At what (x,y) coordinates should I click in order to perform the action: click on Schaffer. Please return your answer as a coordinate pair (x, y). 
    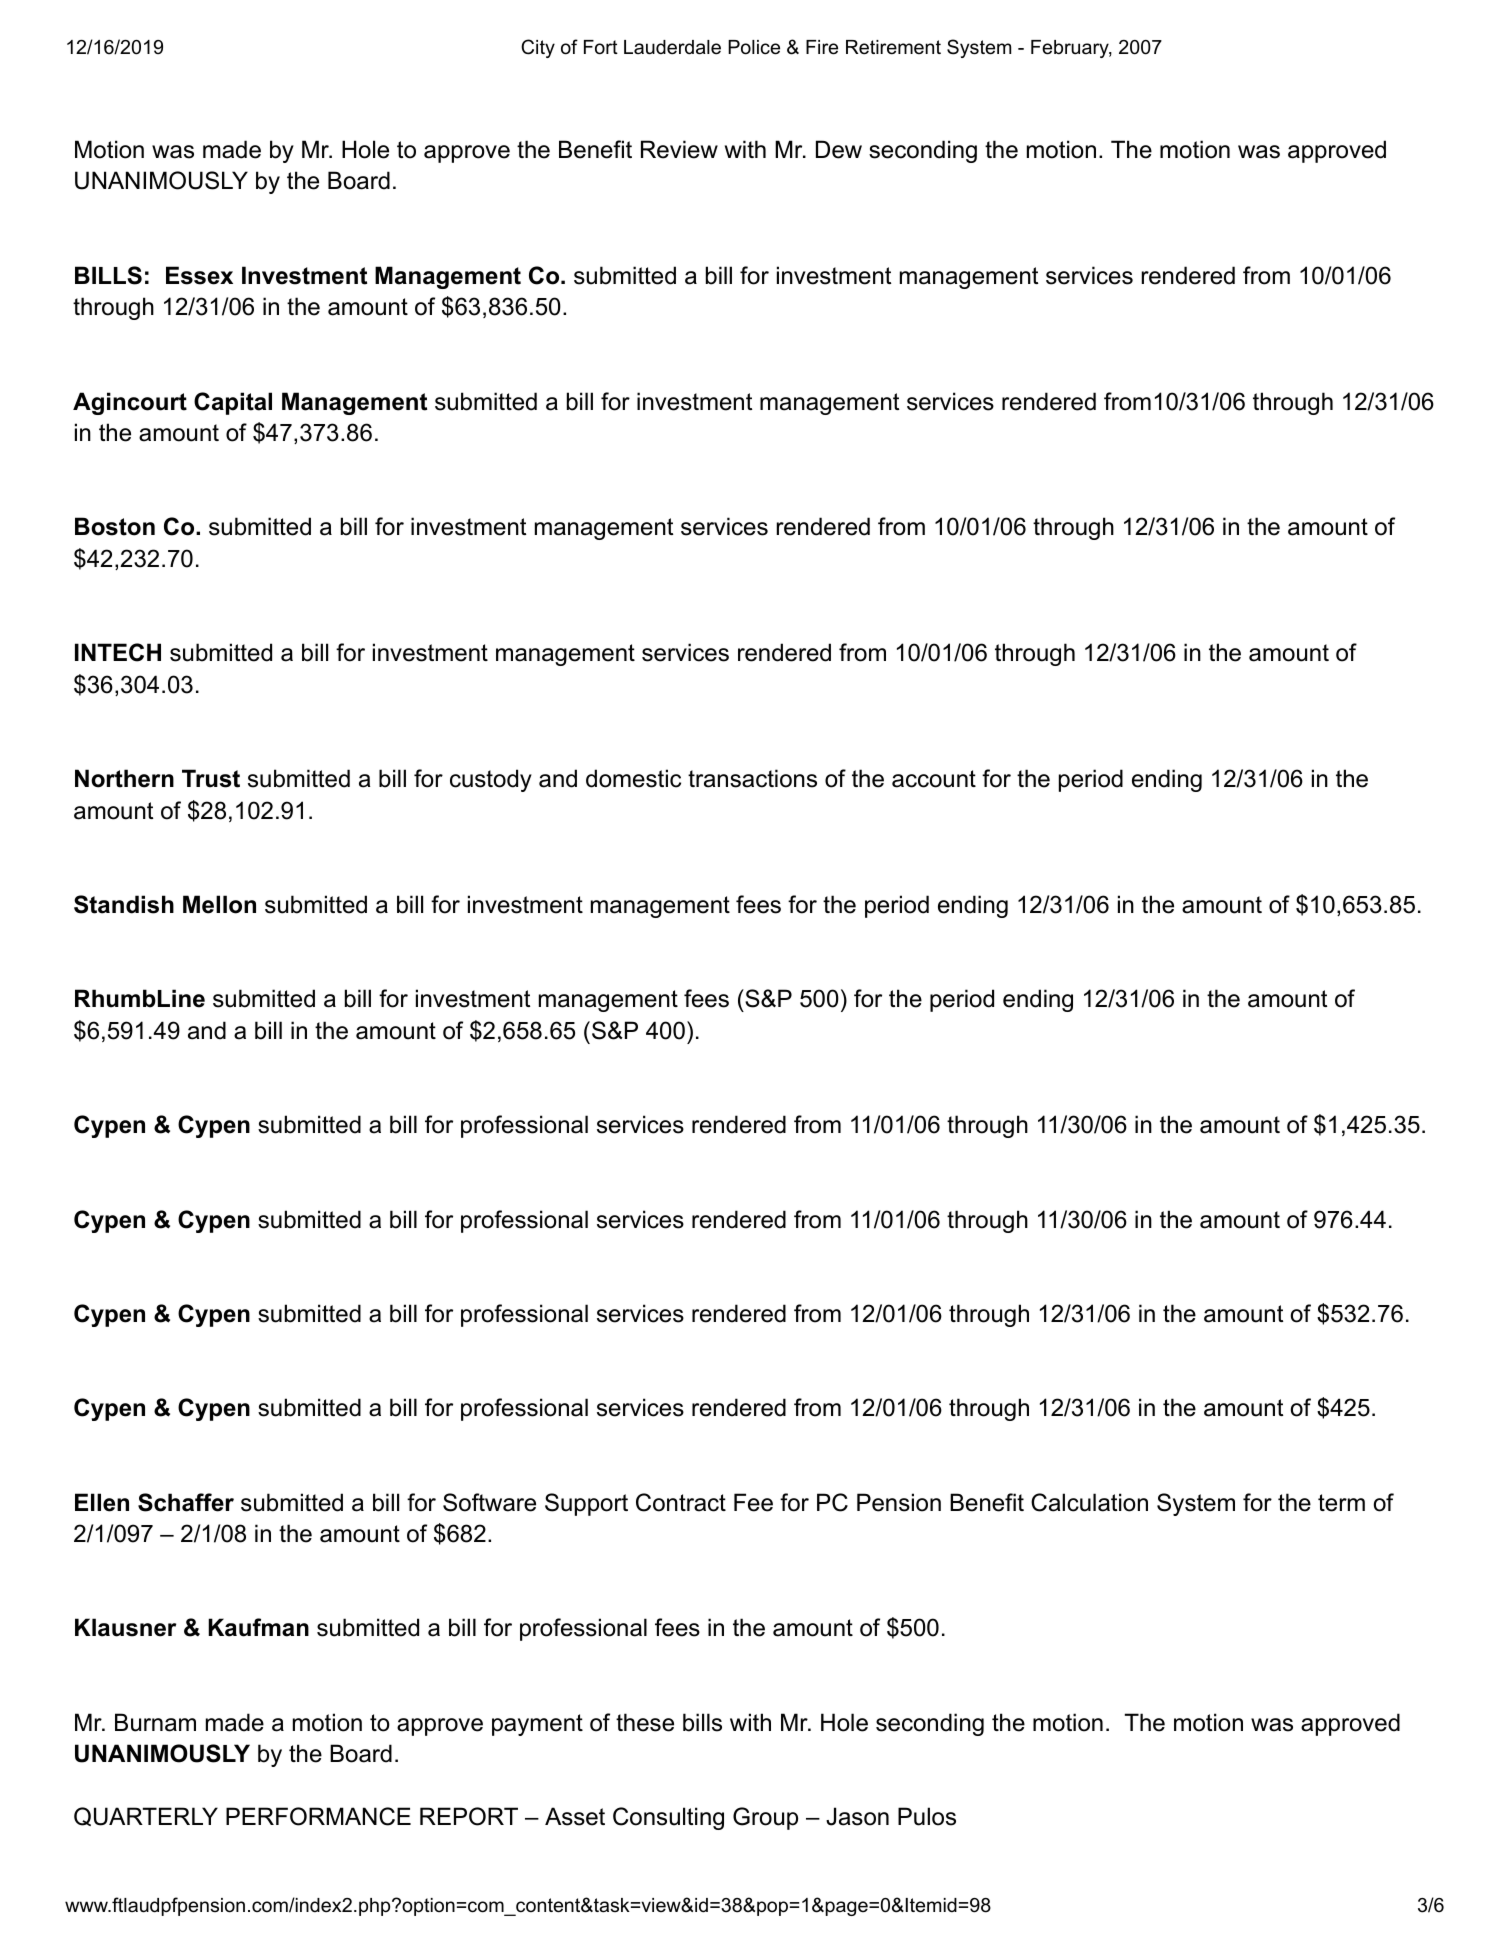
    Looking at the image, I should click on (186, 1502).
